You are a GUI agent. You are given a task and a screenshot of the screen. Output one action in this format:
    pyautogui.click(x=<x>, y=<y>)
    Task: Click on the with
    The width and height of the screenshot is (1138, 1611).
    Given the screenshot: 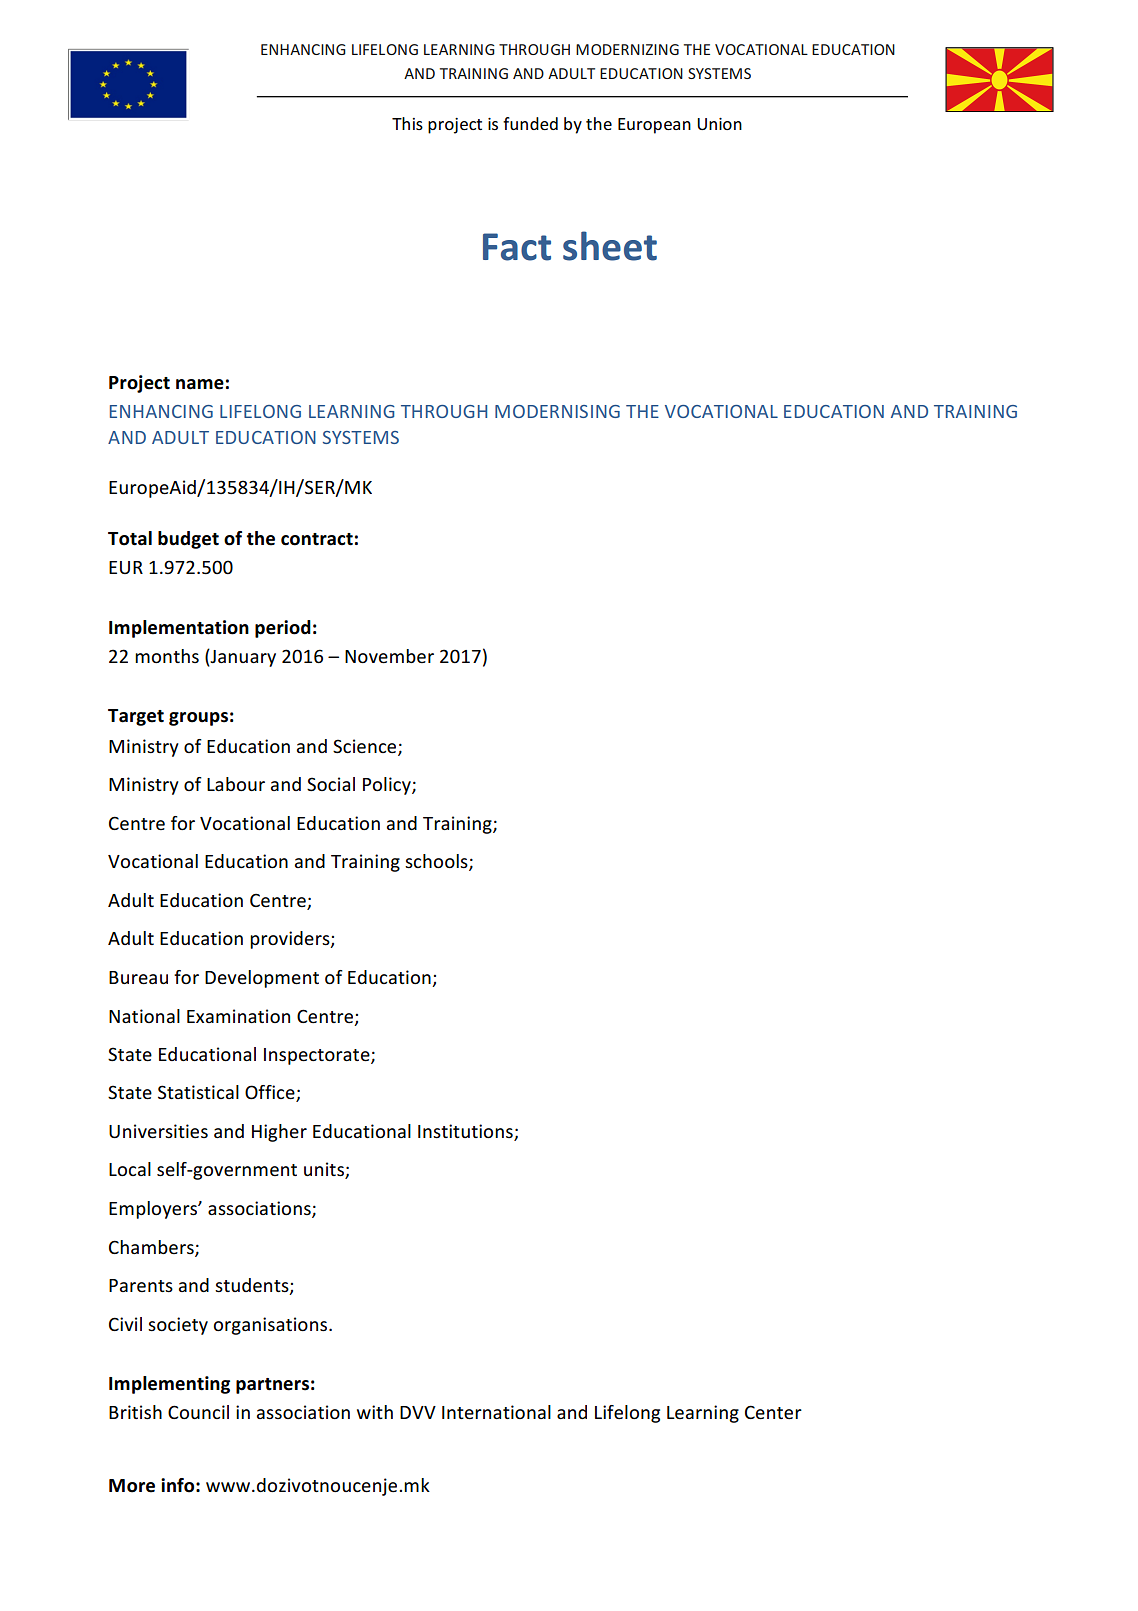 What is the action you would take?
    pyautogui.click(x=375, y=1412)
